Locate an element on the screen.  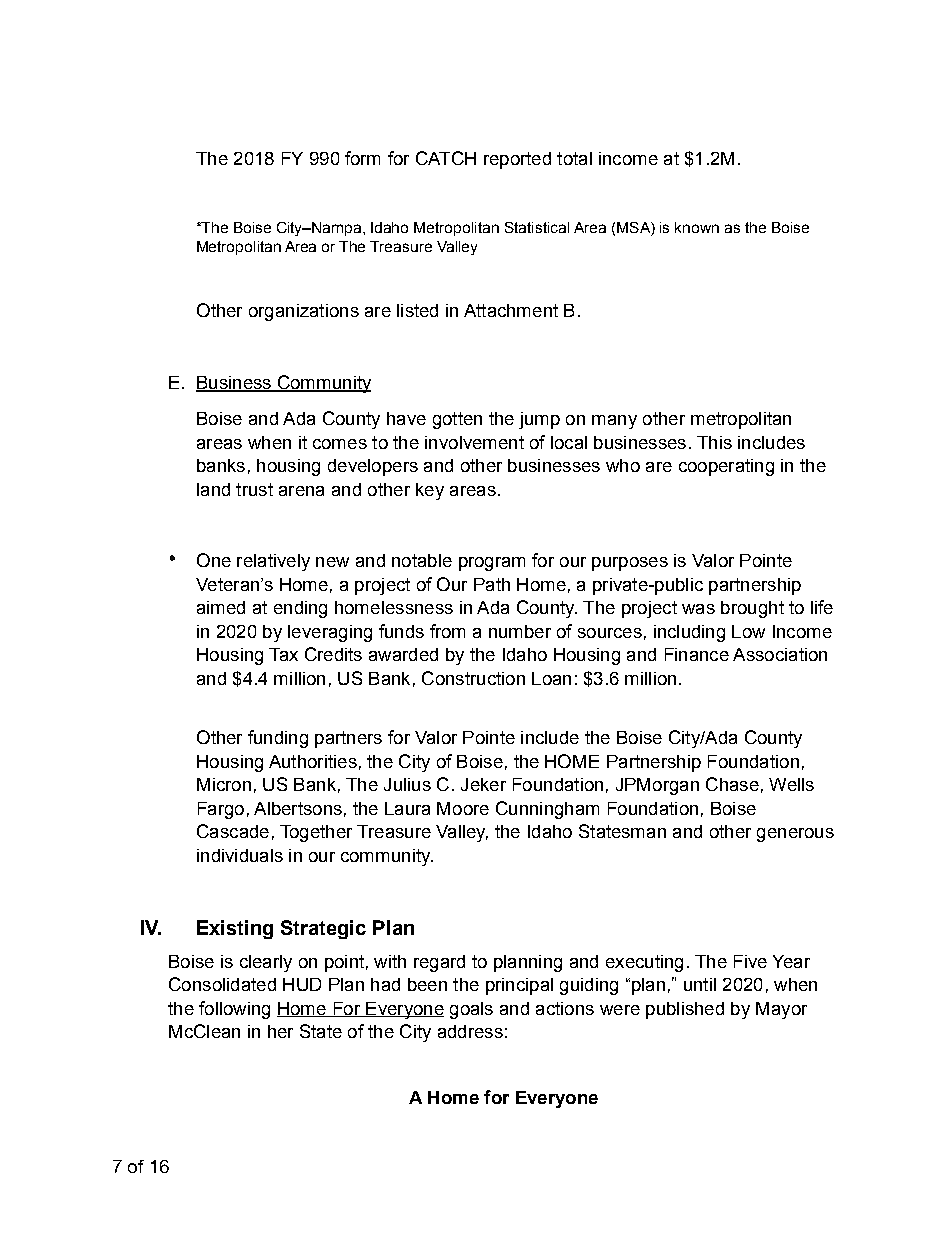
ending is located at coordinates (300, 609).
